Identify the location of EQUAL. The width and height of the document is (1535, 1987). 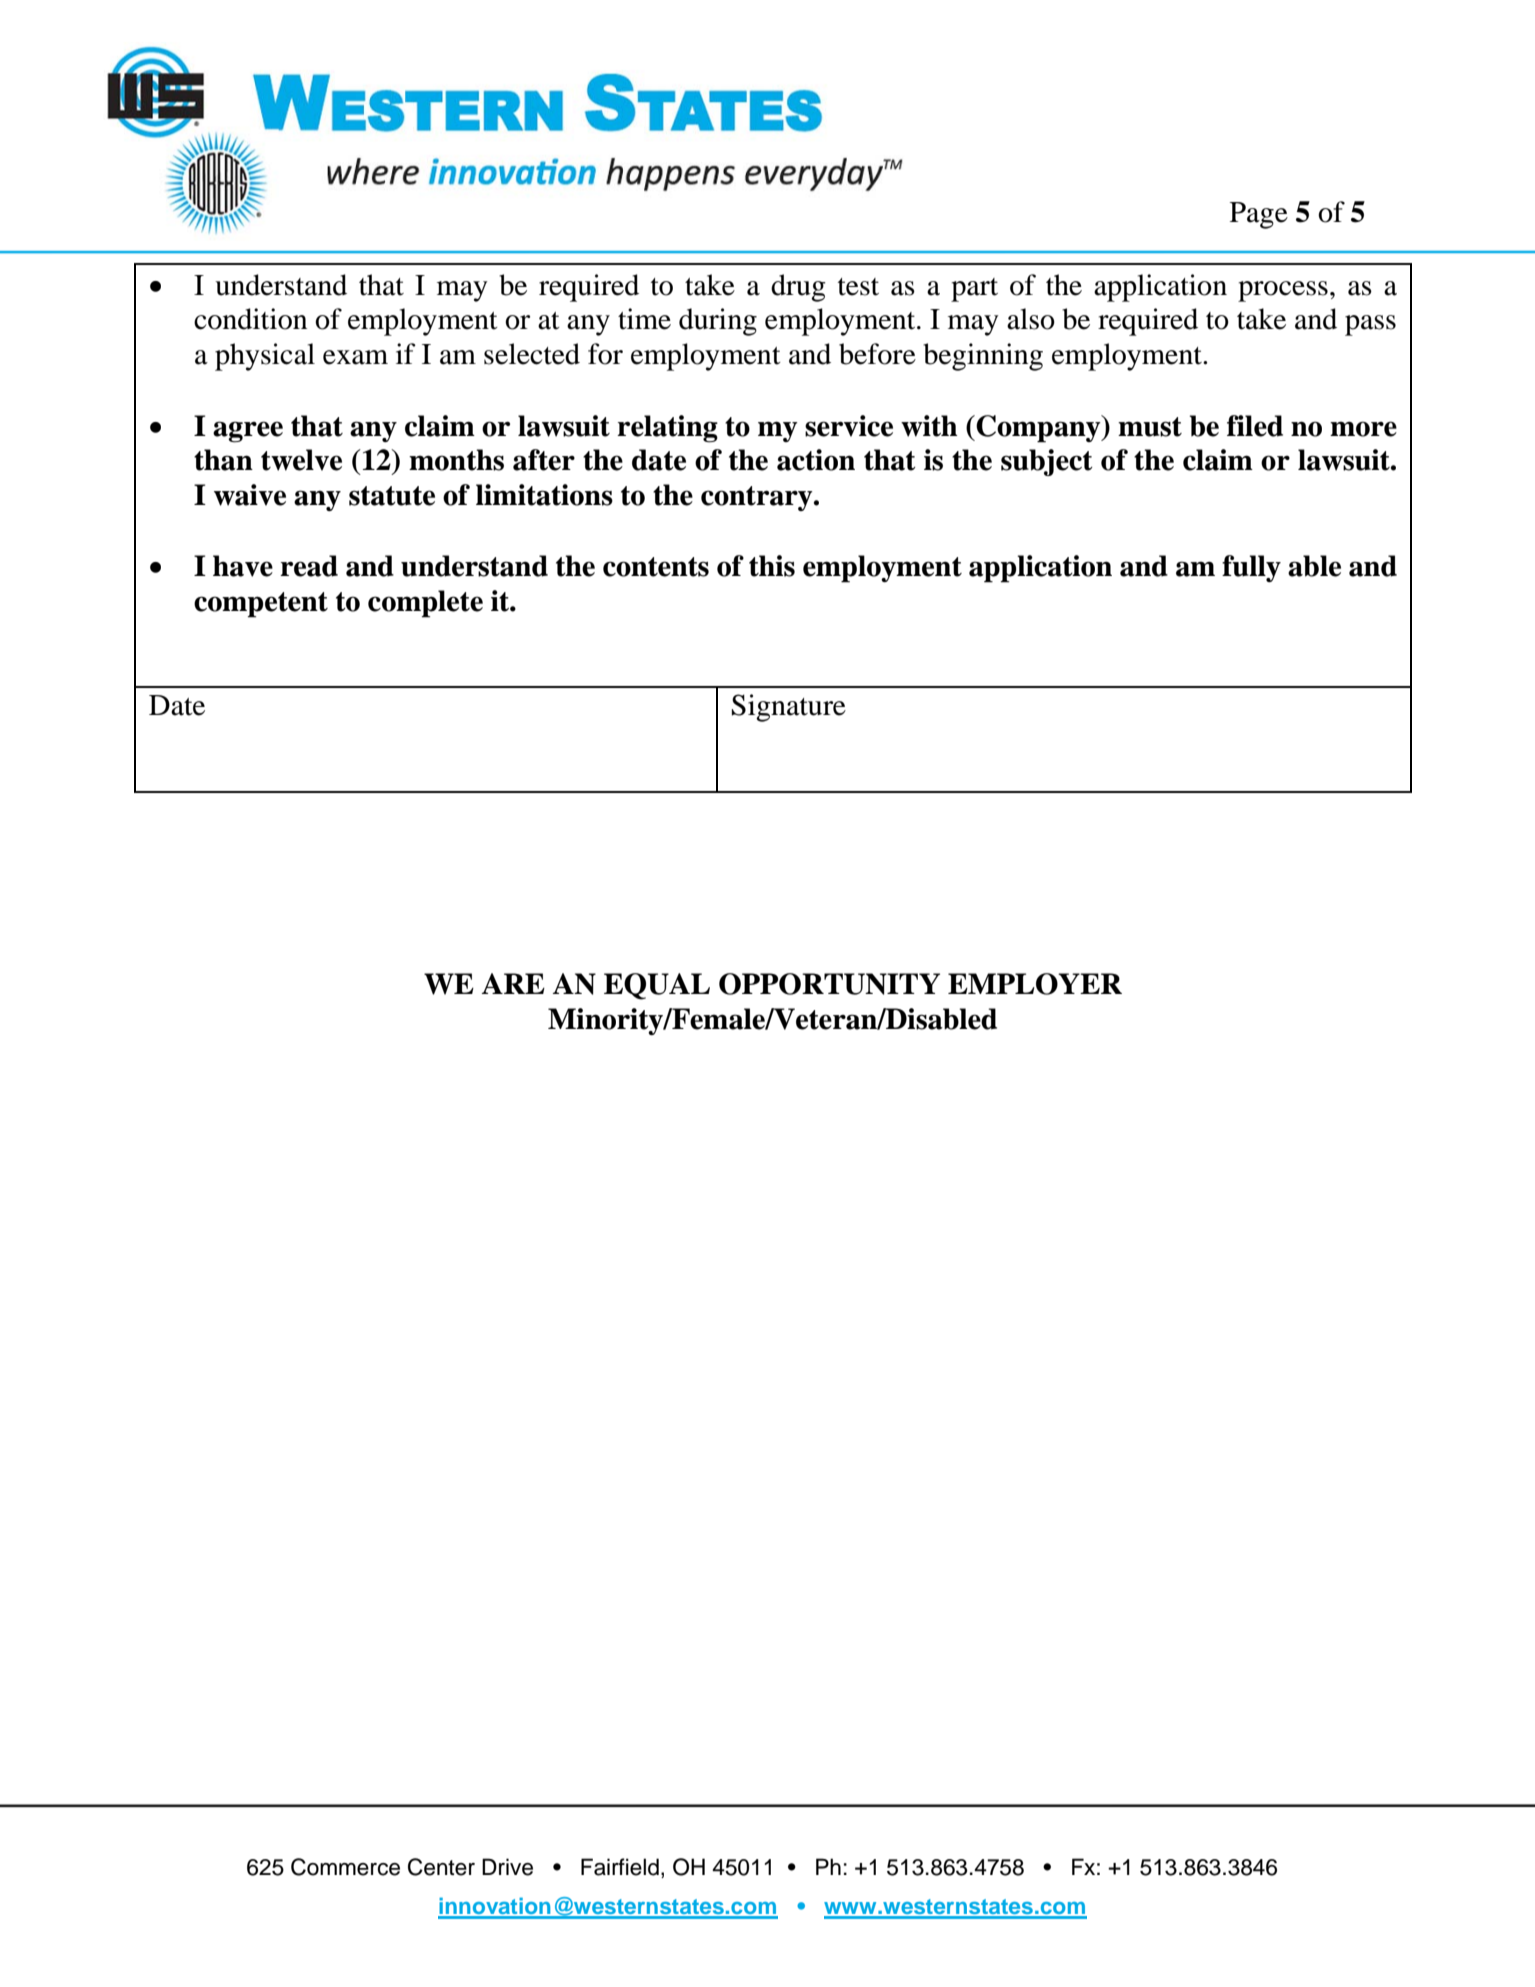
(657, 986).
